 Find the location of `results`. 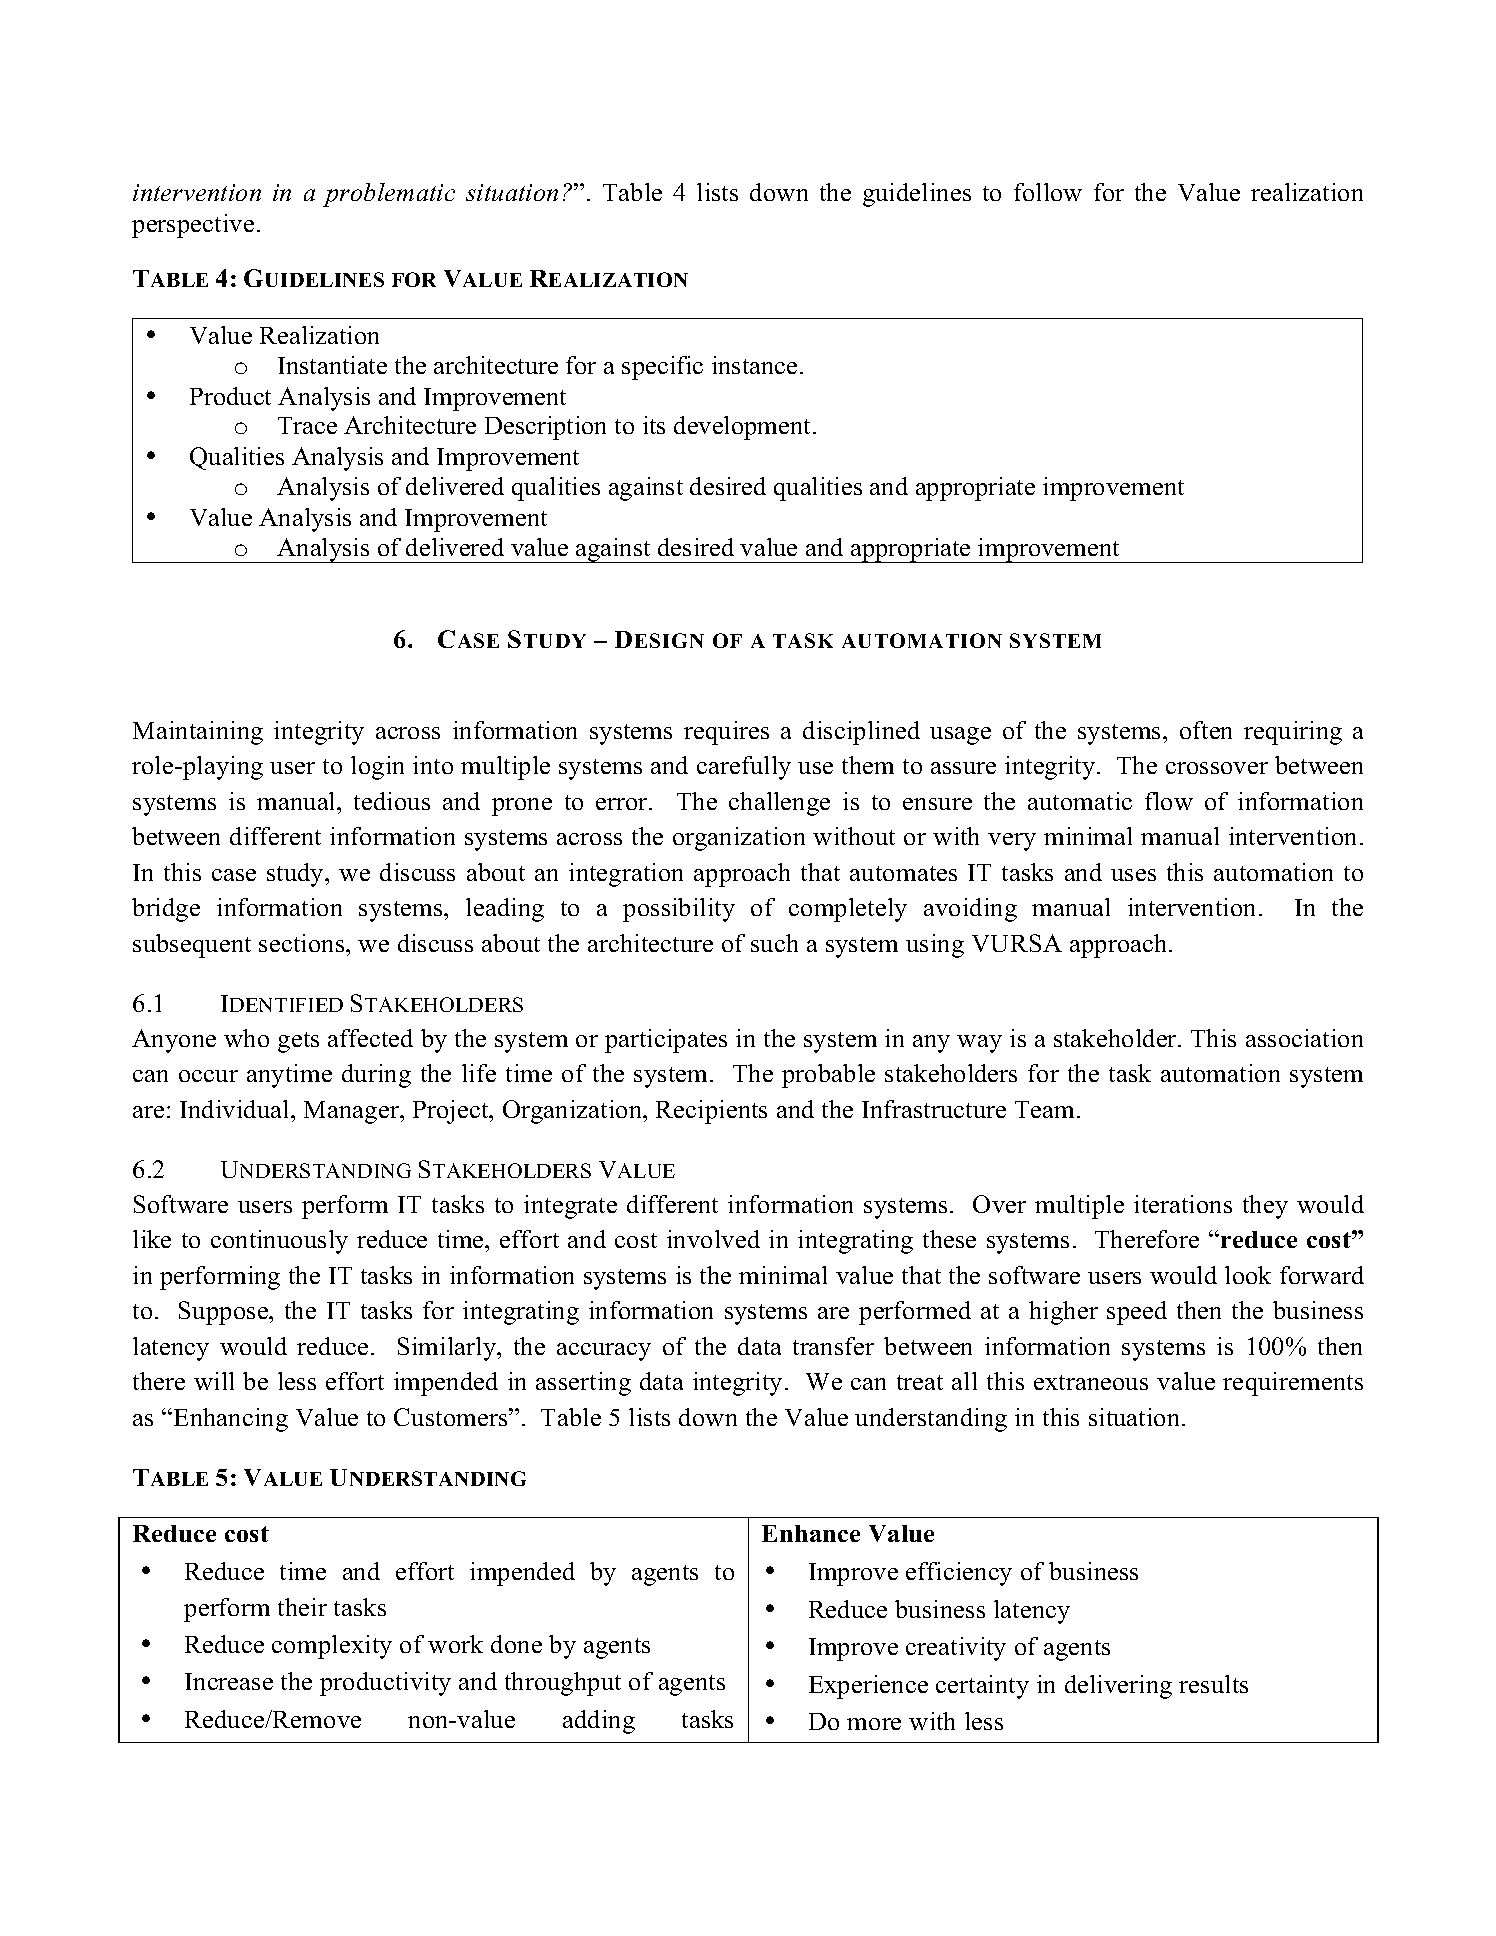

results is located at coordinates (1213, 1684).
